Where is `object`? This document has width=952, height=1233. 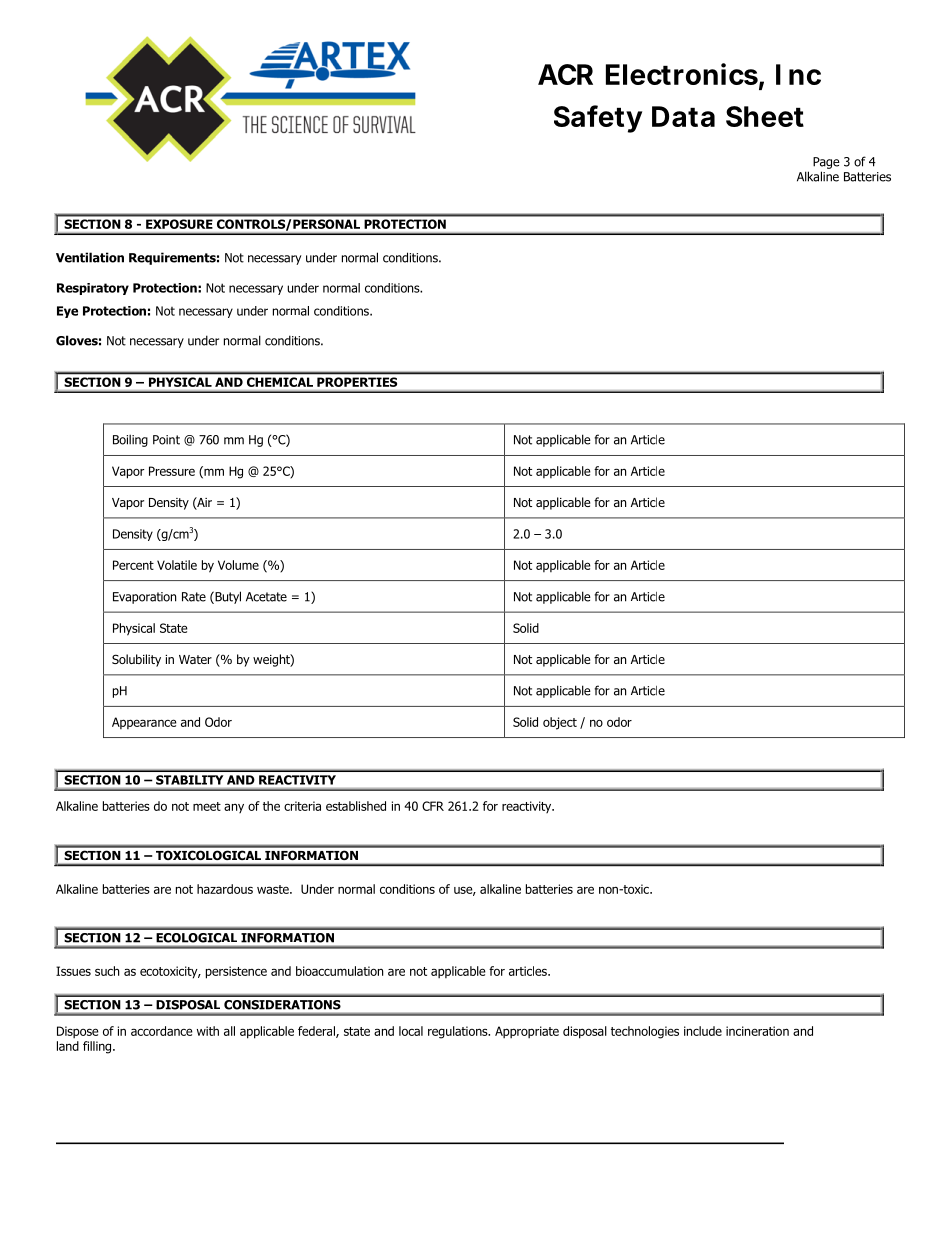
object is located at coordinates (560, 723).
